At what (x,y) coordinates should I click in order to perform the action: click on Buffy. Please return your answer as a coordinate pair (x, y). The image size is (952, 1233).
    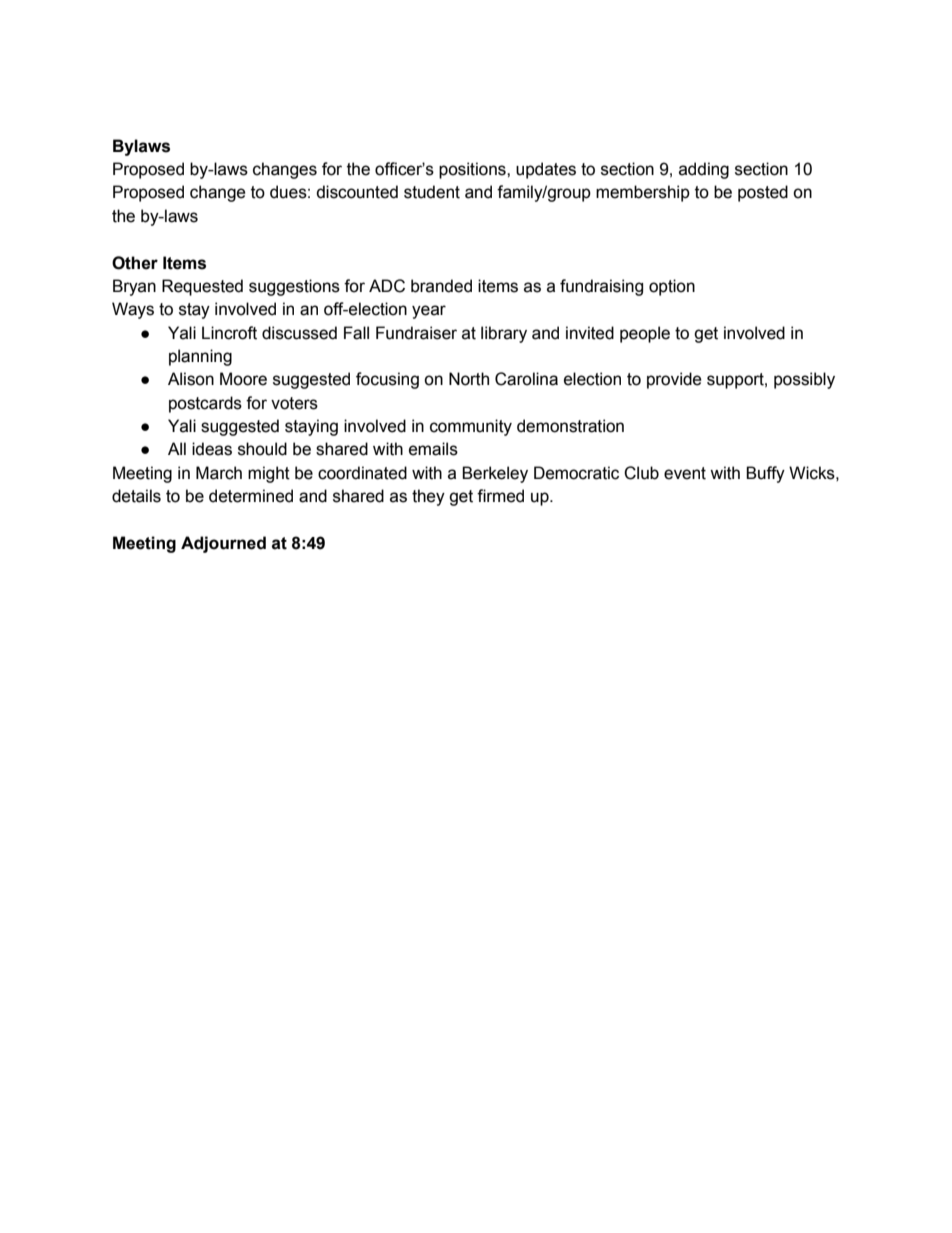
    Looking at the image, I should click on (765, 474).
